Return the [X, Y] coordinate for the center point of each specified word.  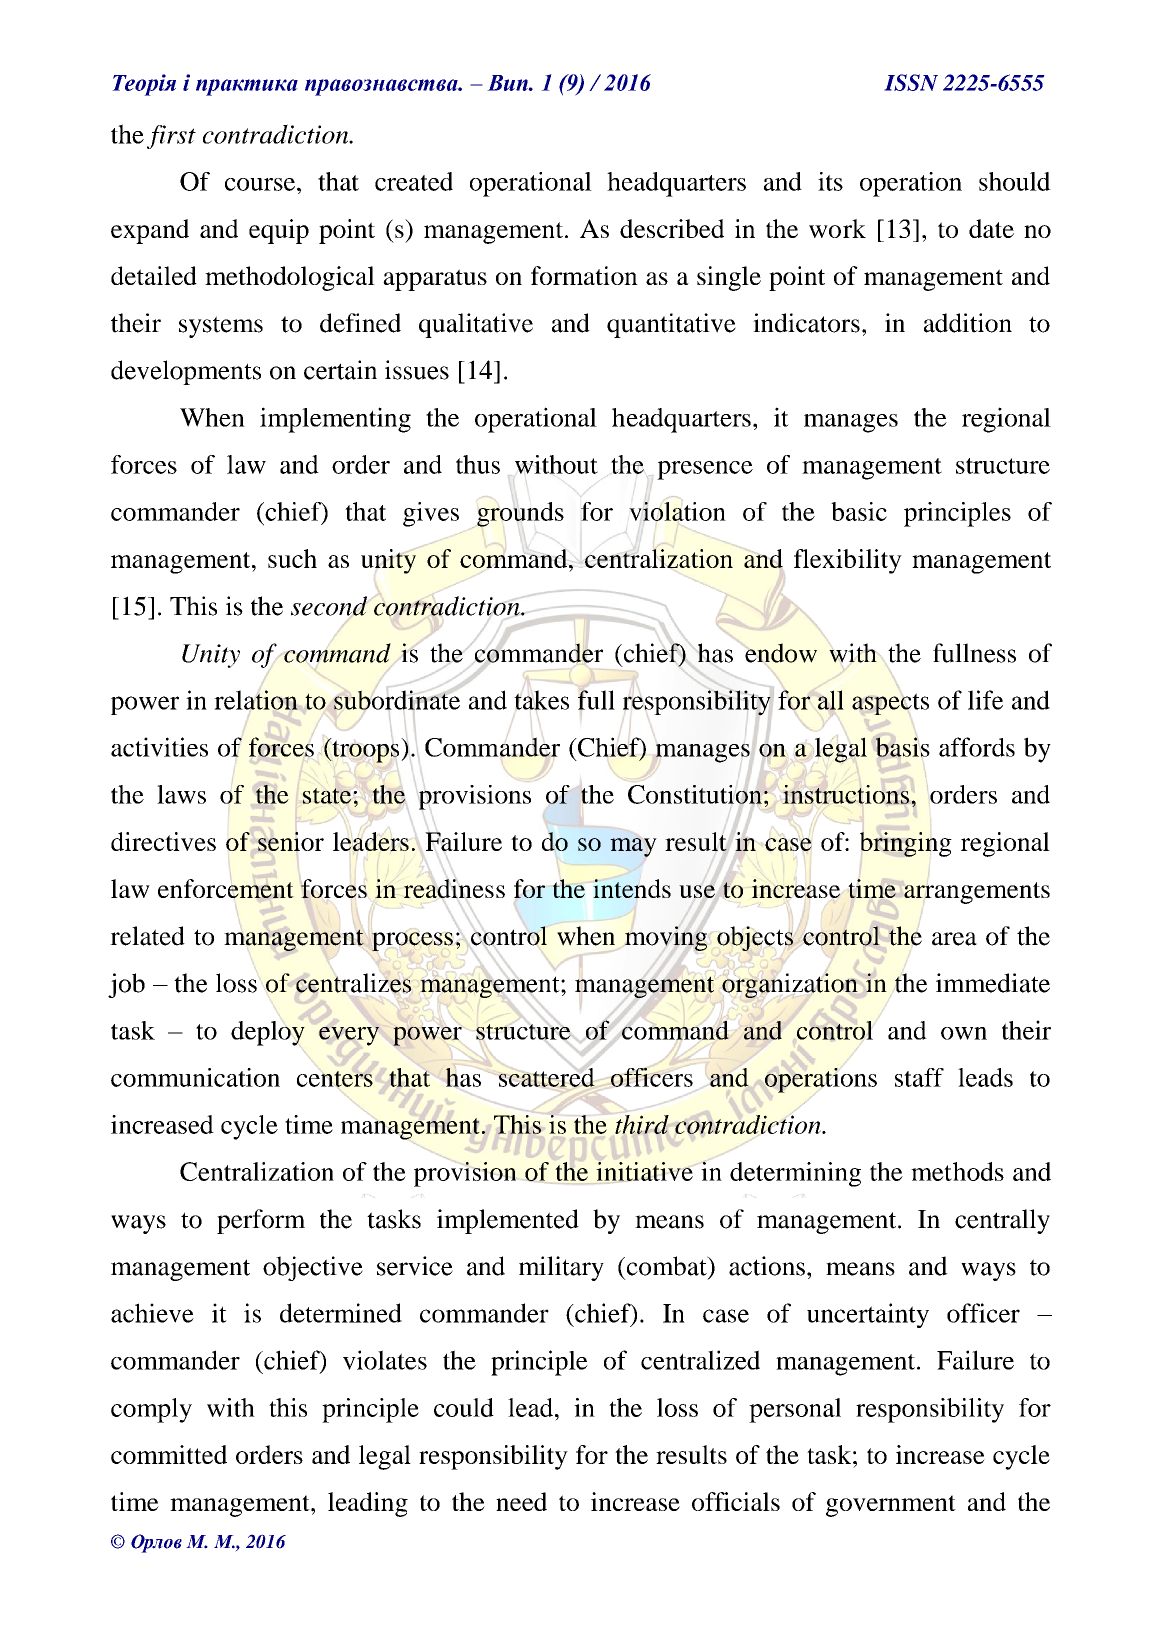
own [964, 1033]
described [672, 228]
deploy [268, 1032]
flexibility [848, 561]
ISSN [911, 82]
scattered [548, 1076]
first [171, 137]
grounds [520, 514]
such [292, 558]
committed [169, 1454]
